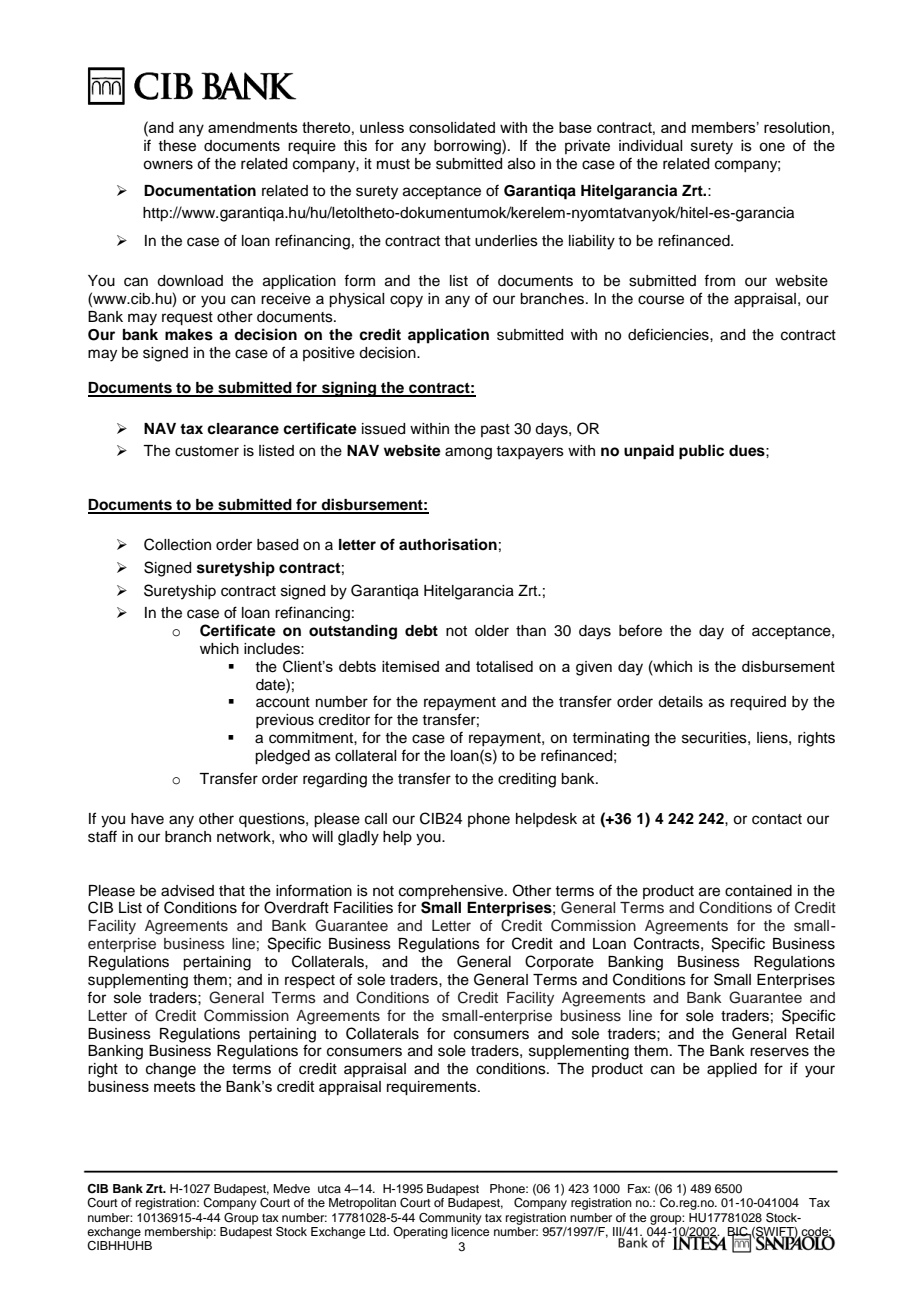  Describe the element at coordinates (168, 165) in the image. I see `owners` at that location.
